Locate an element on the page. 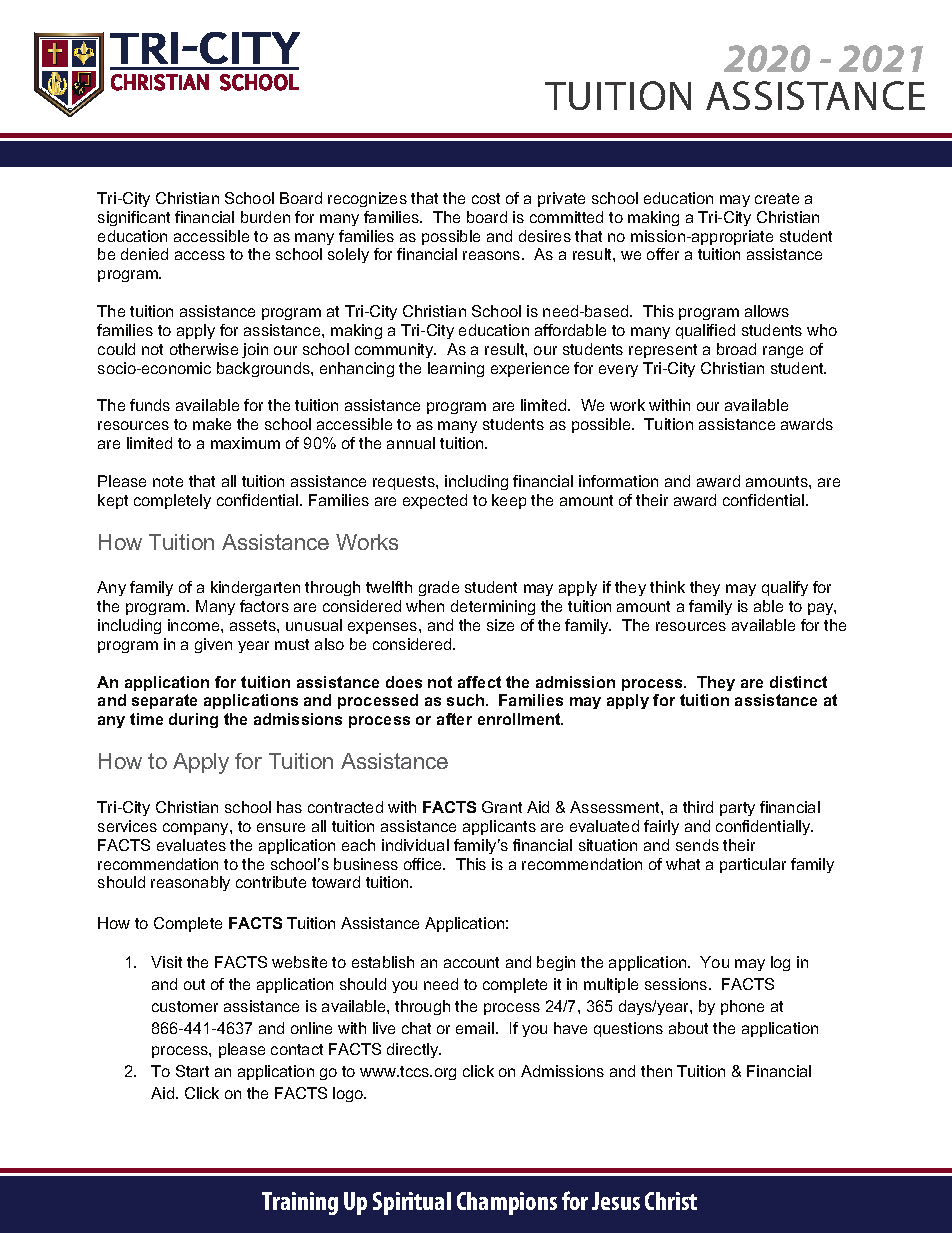 This image has width=952, height=1233. create is located at coordinates (777, 198).
